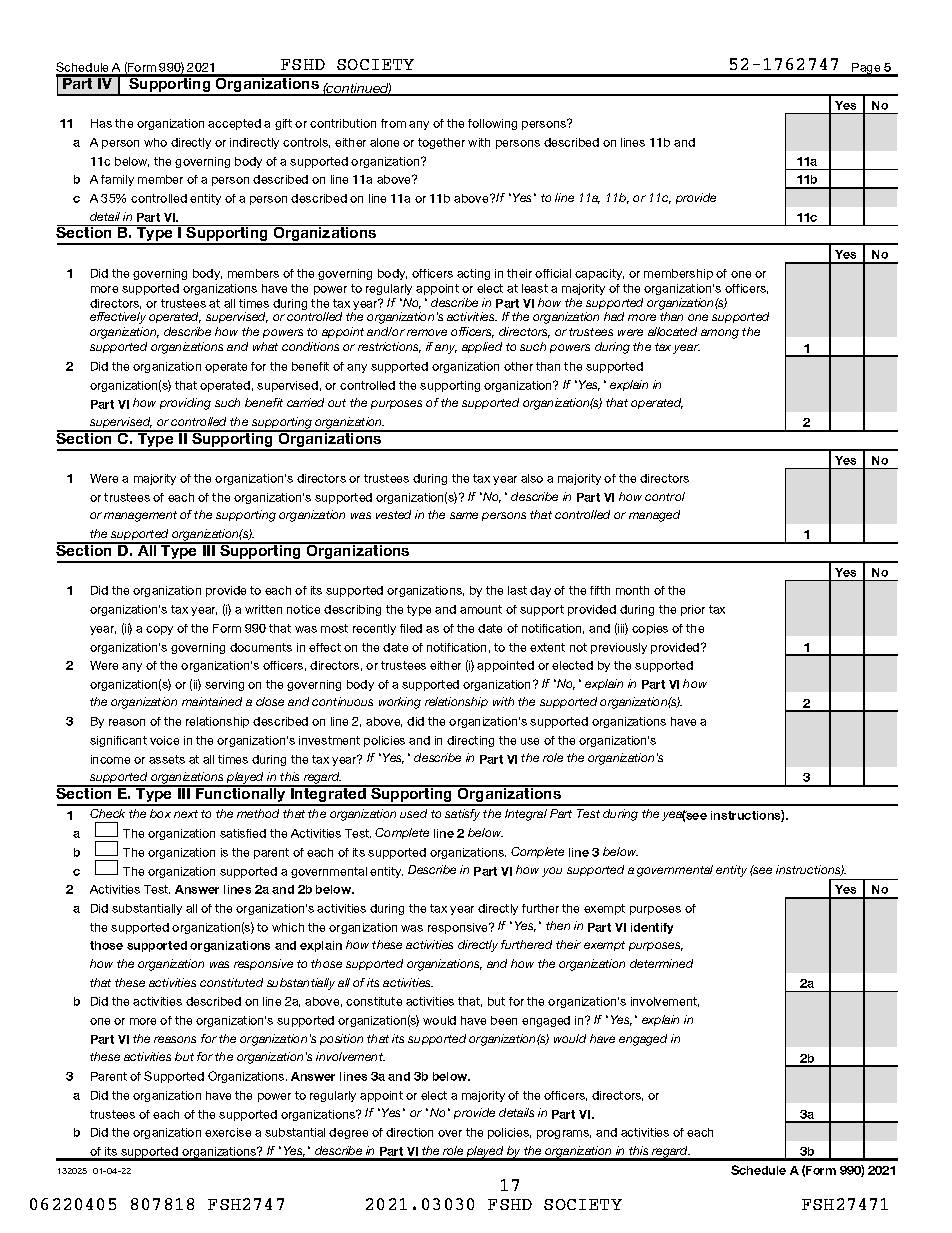 Image resolution: width=952 pixels, height=1233 pixels. What do you see at coordinates (564, 1134) in the screenshot?
I see `programs` at bounding box center [564, 1134].
